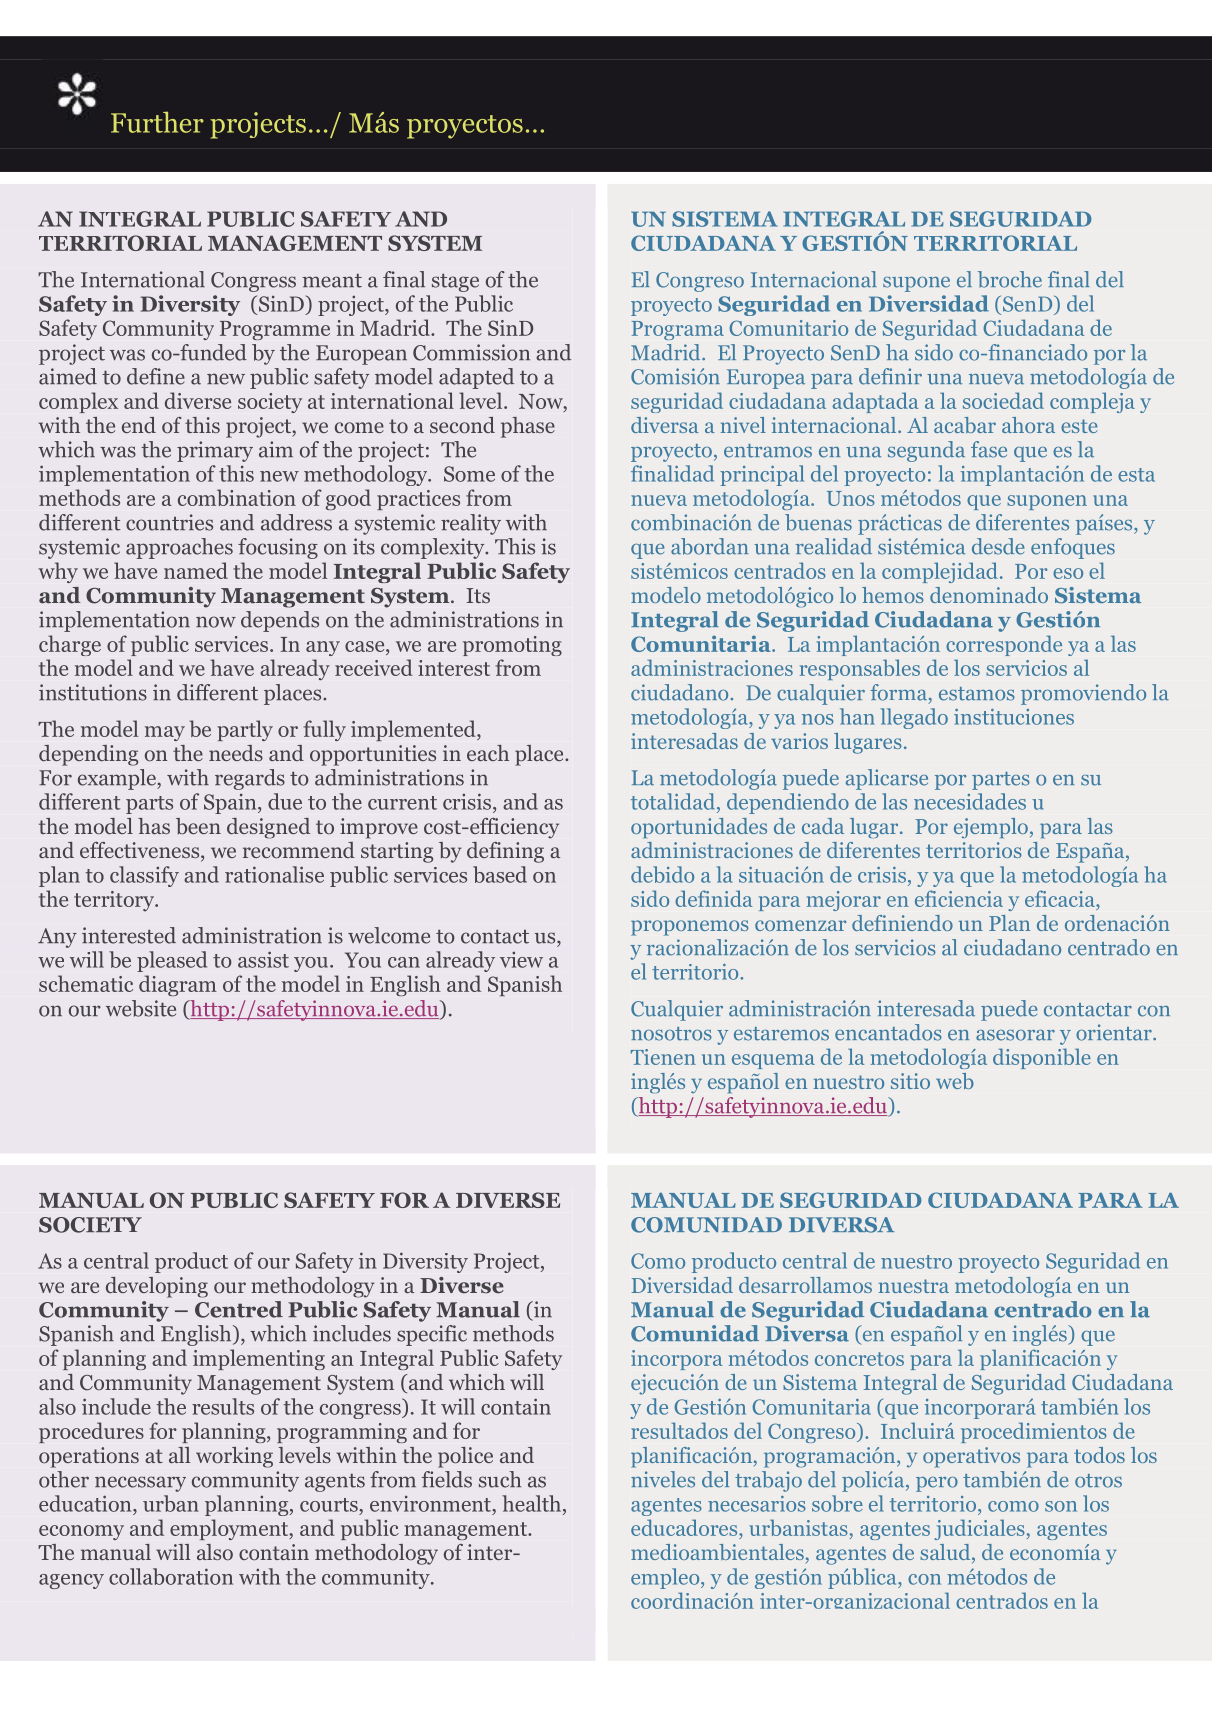 This screenshot has height=1714, width=1212. Describe the element at coordinates (1010, 279) in the screenshot. I see `broche` at that location.
